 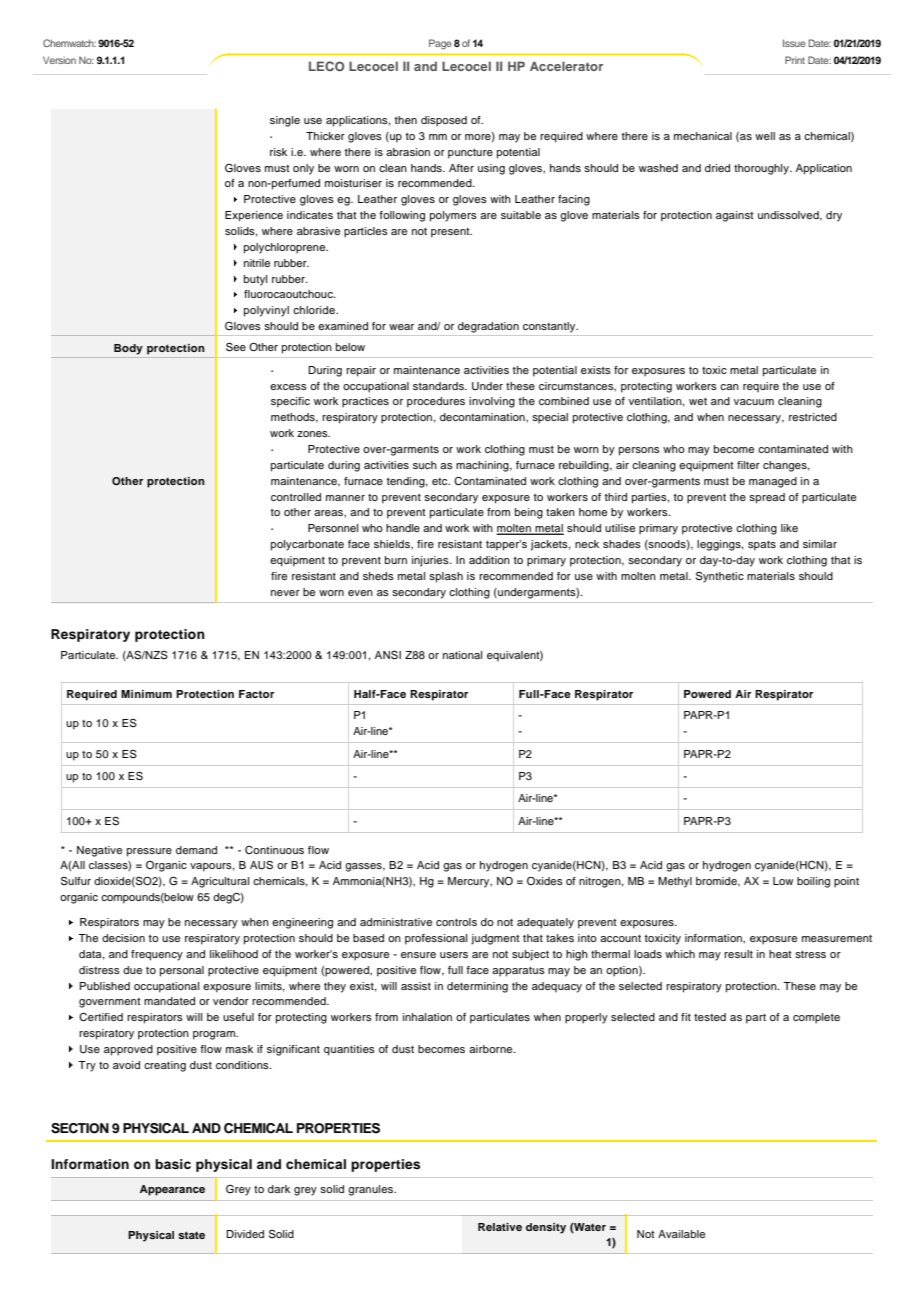 What do you see at coordinates (795, 60) in the screenshot?
I see `Print` at bounding box center [795, 60].
